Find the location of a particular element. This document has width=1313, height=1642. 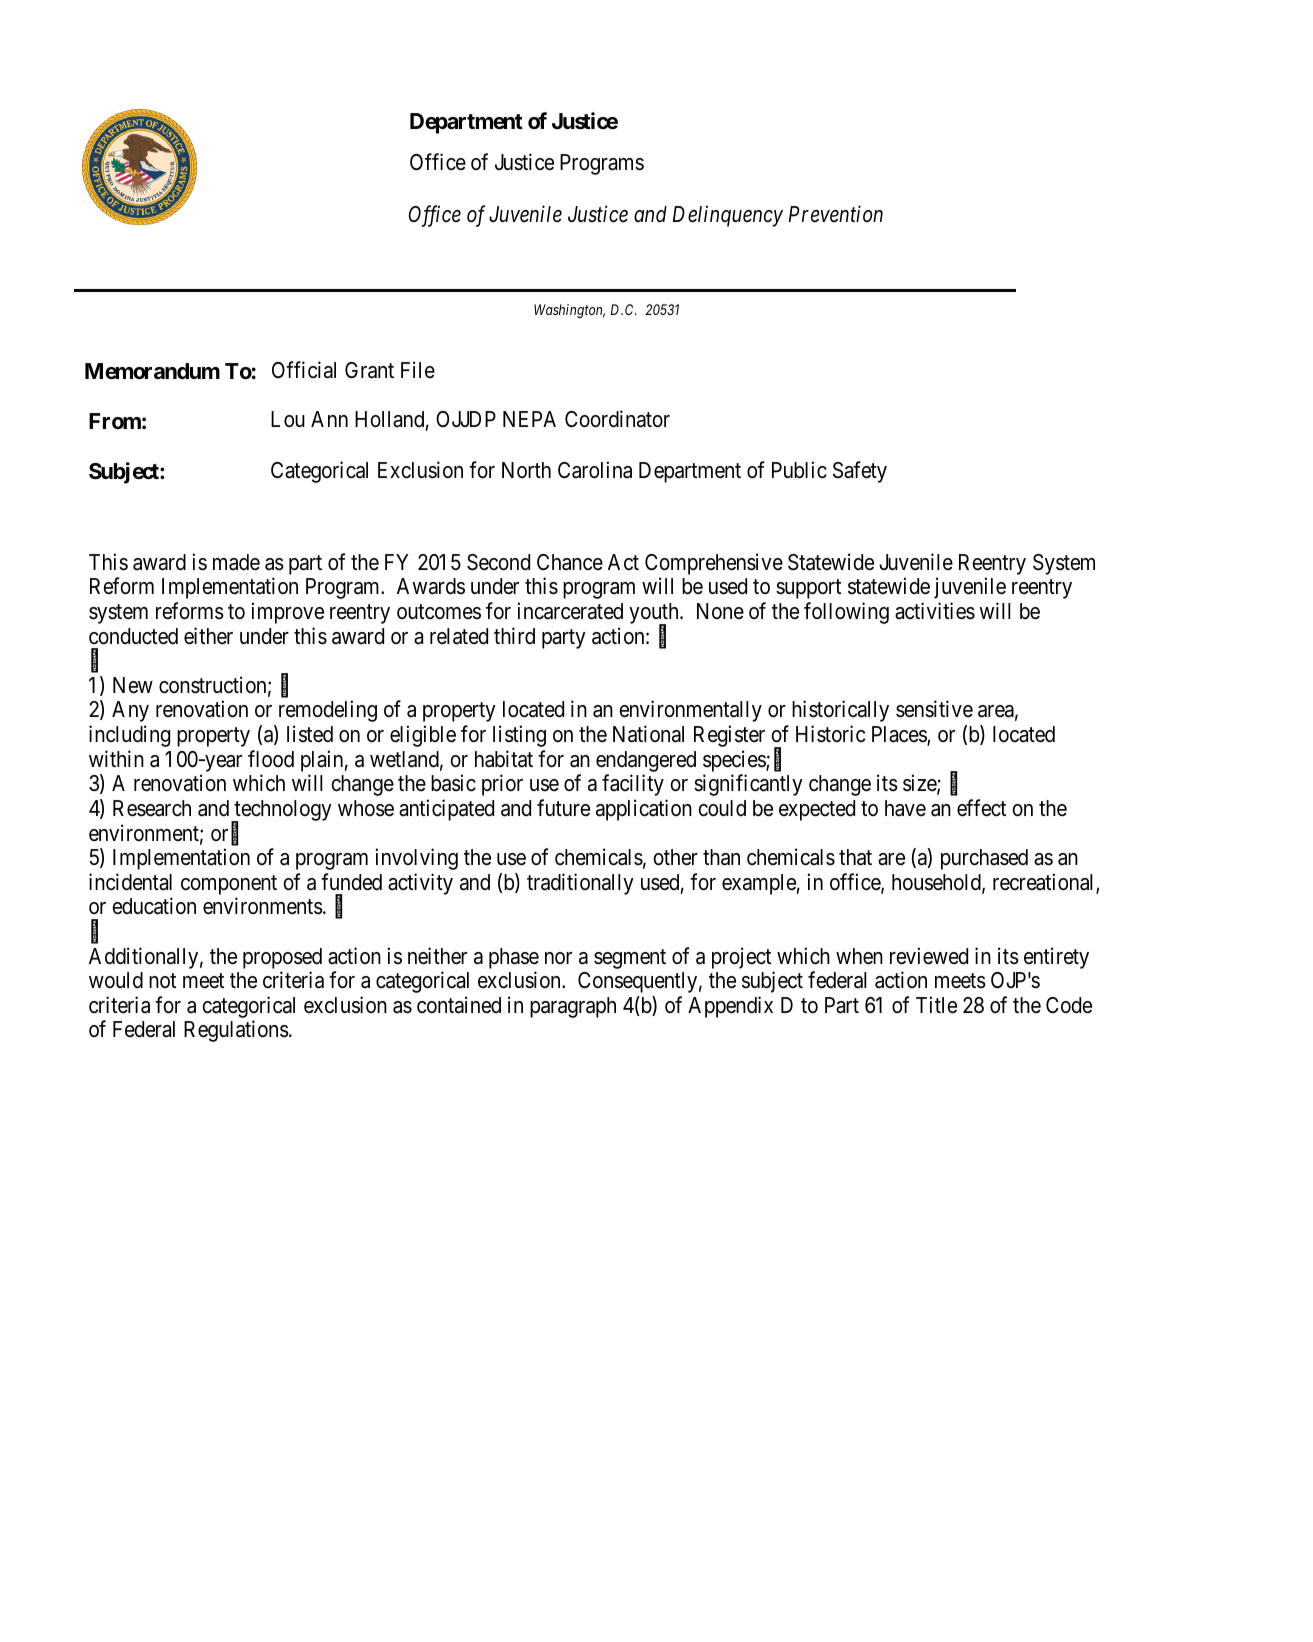

Prevention is located at coordinates (836, 214).
